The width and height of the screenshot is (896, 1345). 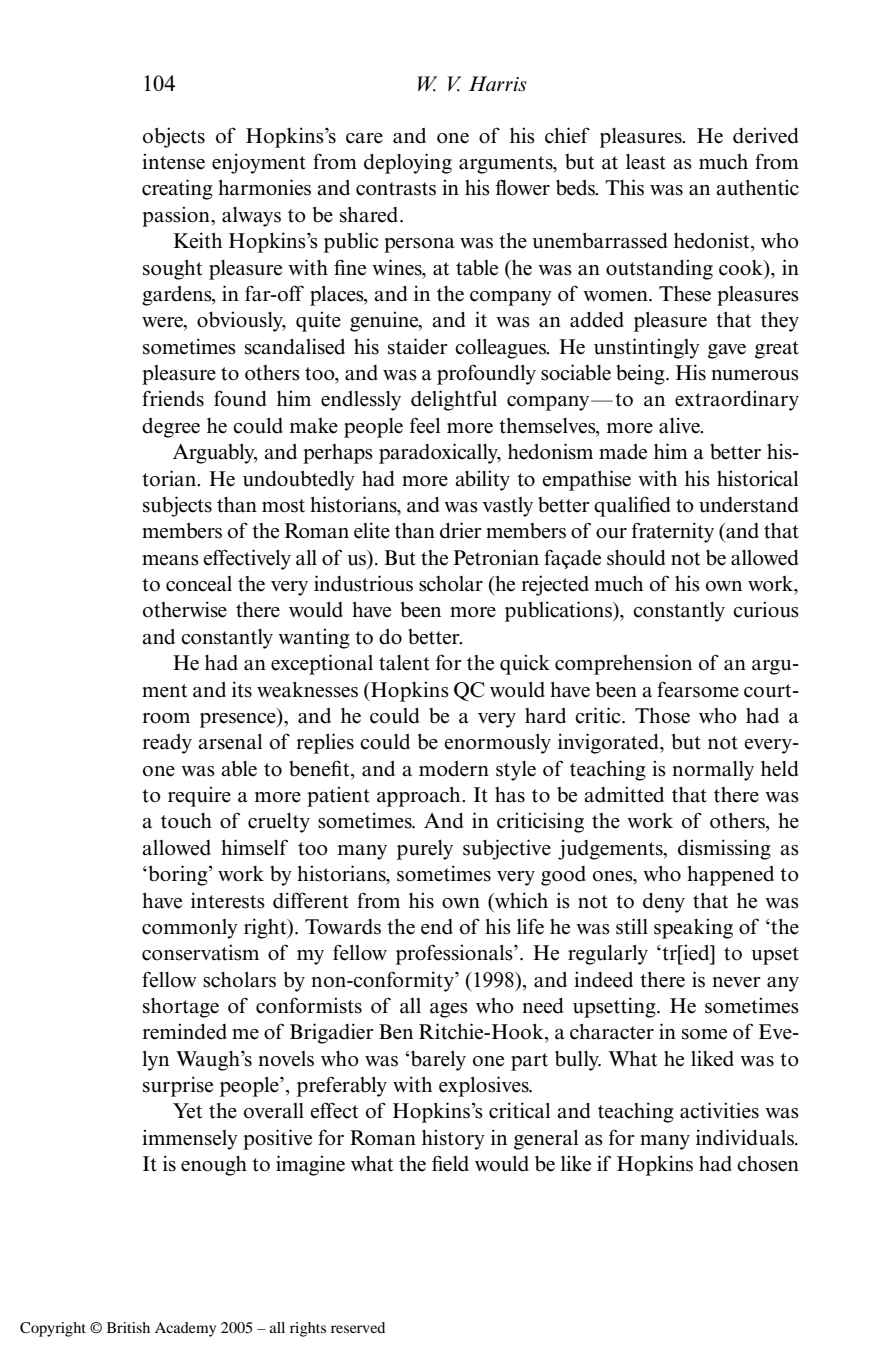 What do you see at coordinates (498, 84) in the screenshot?
I see `Harris` at bounding box center [498, 84].
